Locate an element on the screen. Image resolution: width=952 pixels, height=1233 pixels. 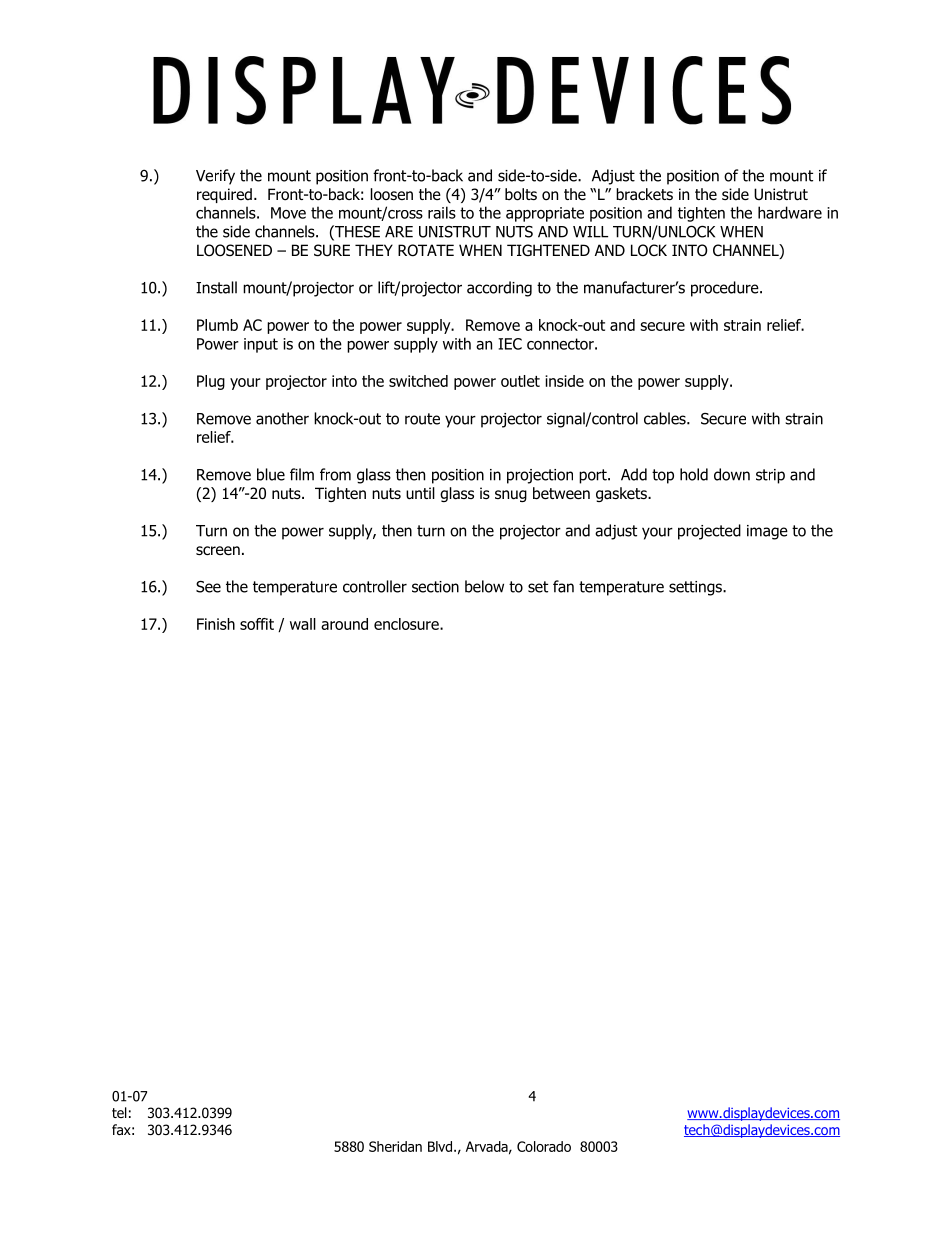
settings is located at coordinates (696, 588).
